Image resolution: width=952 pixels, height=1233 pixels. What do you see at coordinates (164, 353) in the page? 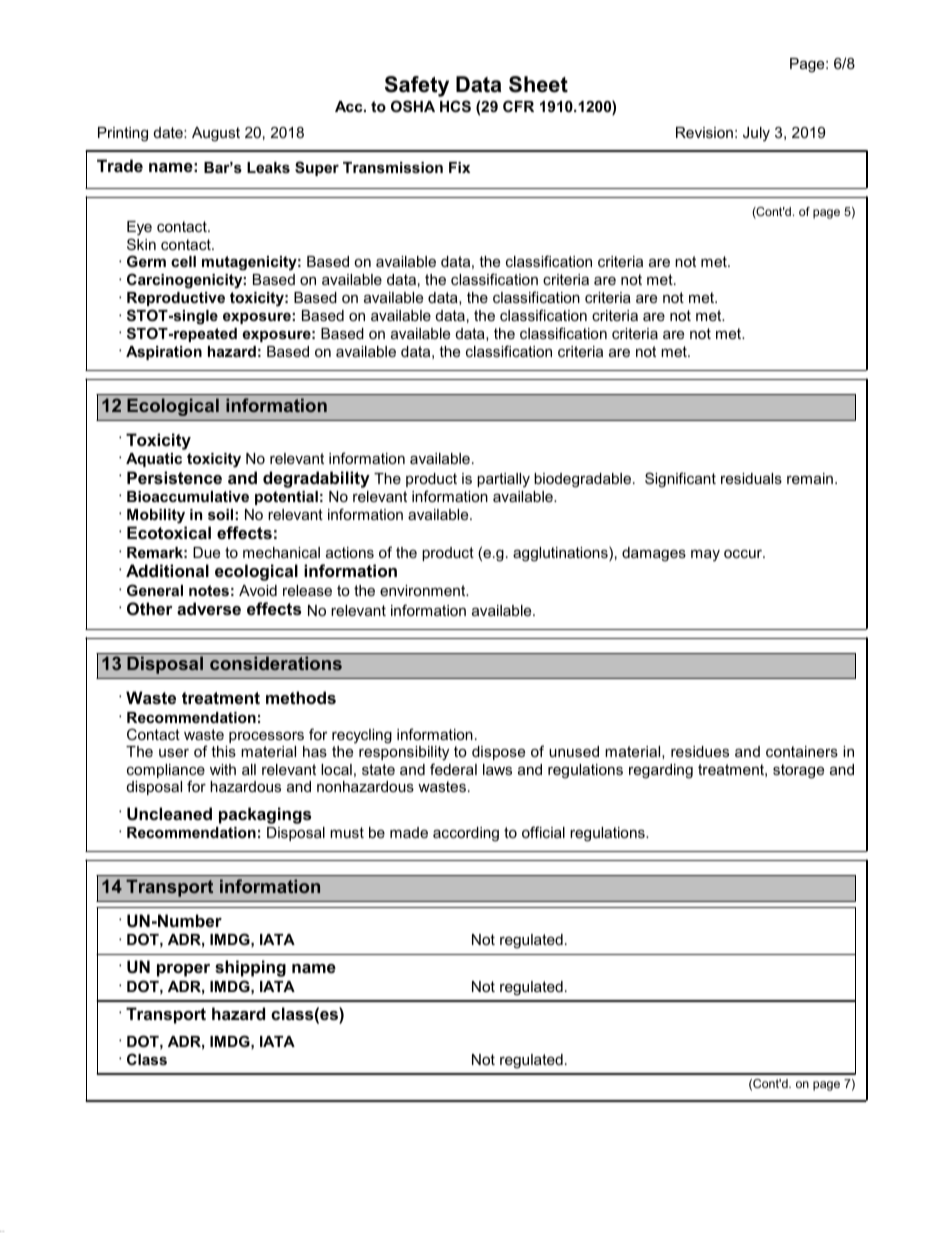
I see `Aspiration` at bounding box center [164, 353].
